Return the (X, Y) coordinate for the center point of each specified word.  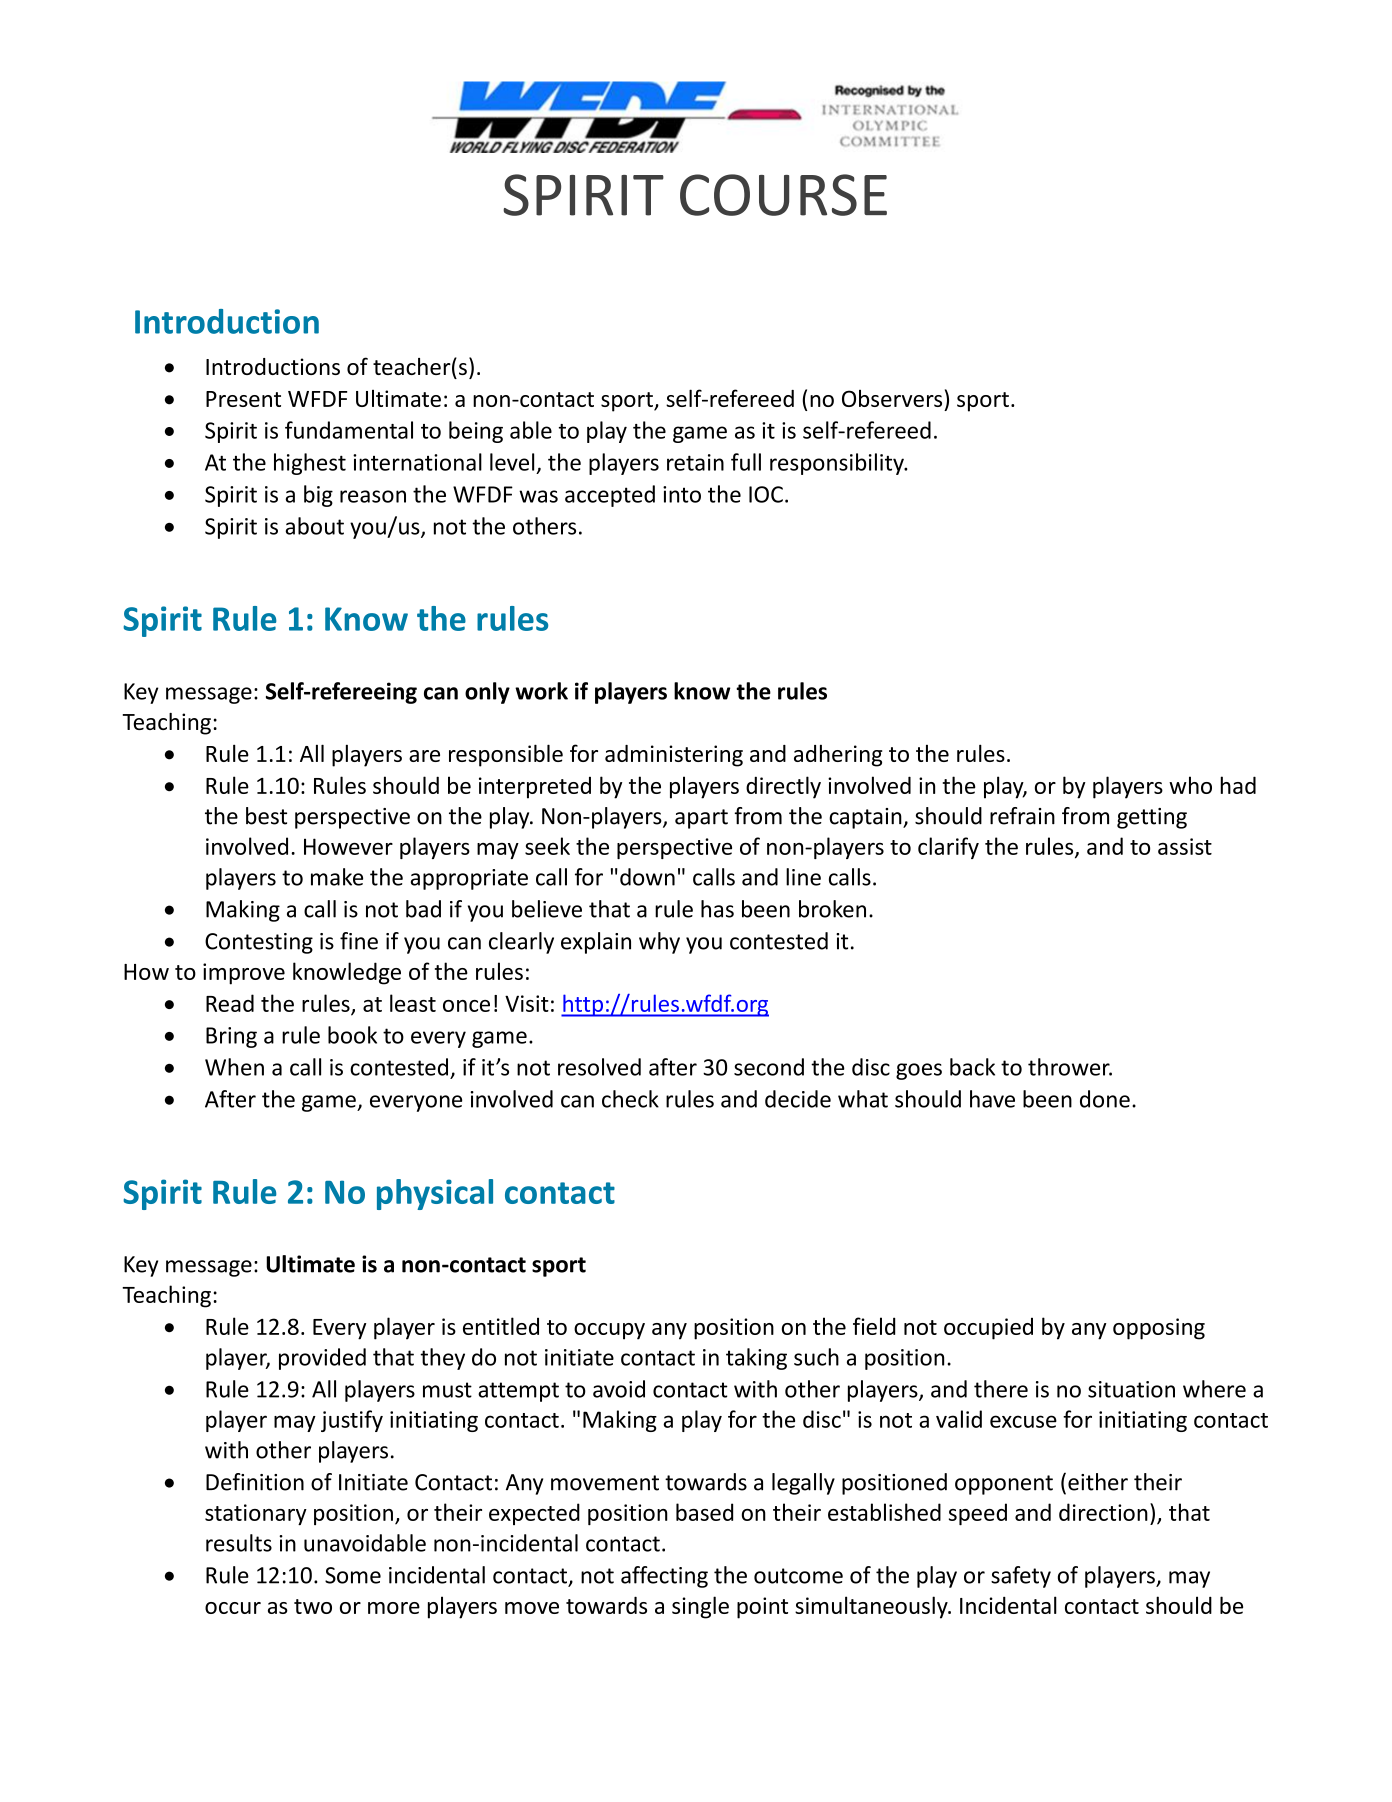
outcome (798, 1576)
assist (1185, 846)
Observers (892, 398)
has (717, 909)
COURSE (783, 195)
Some (353, 1575)
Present (243, 399)
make (337, 877)
